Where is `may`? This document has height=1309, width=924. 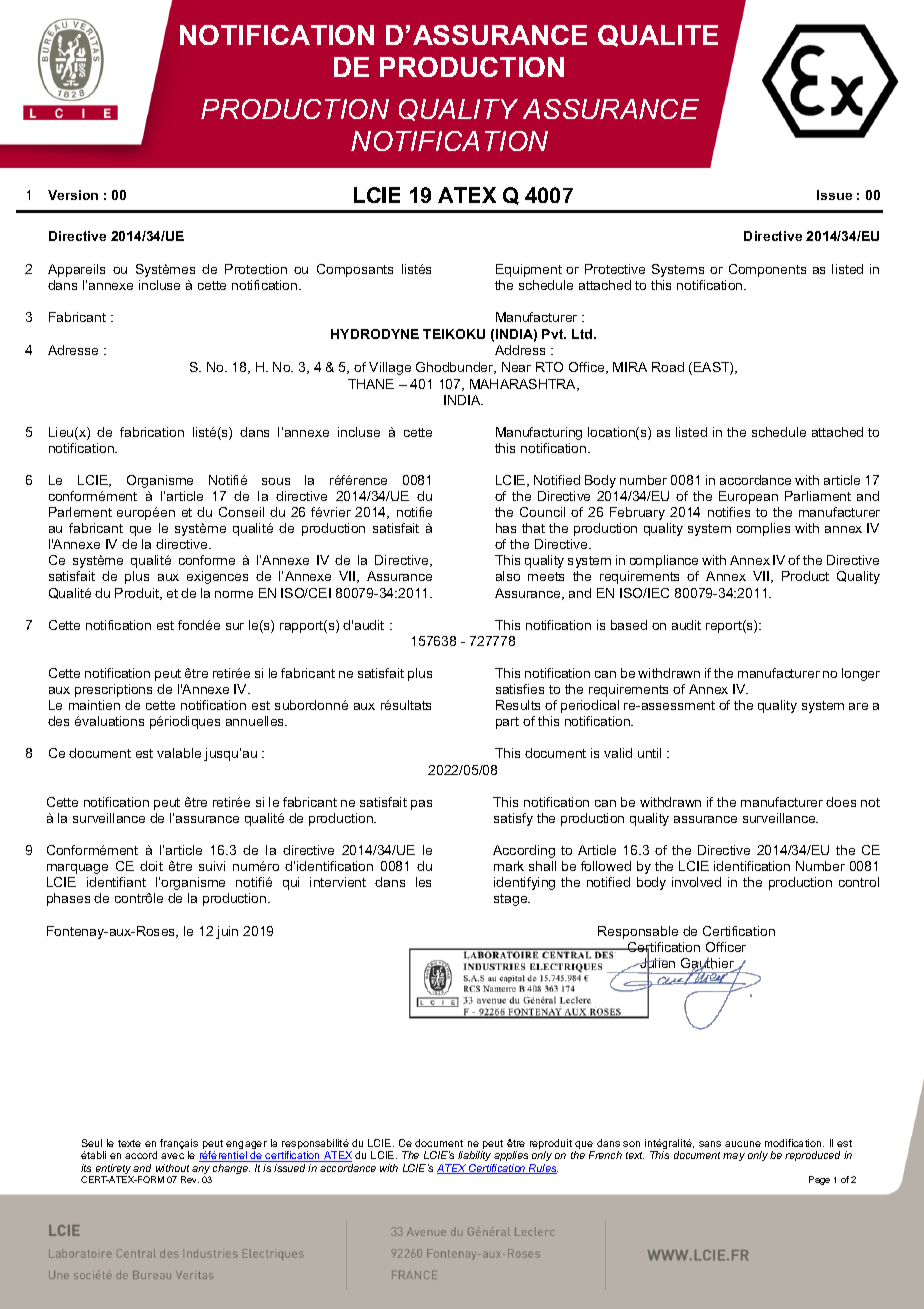 may is located at coordinates (734, 1157).
